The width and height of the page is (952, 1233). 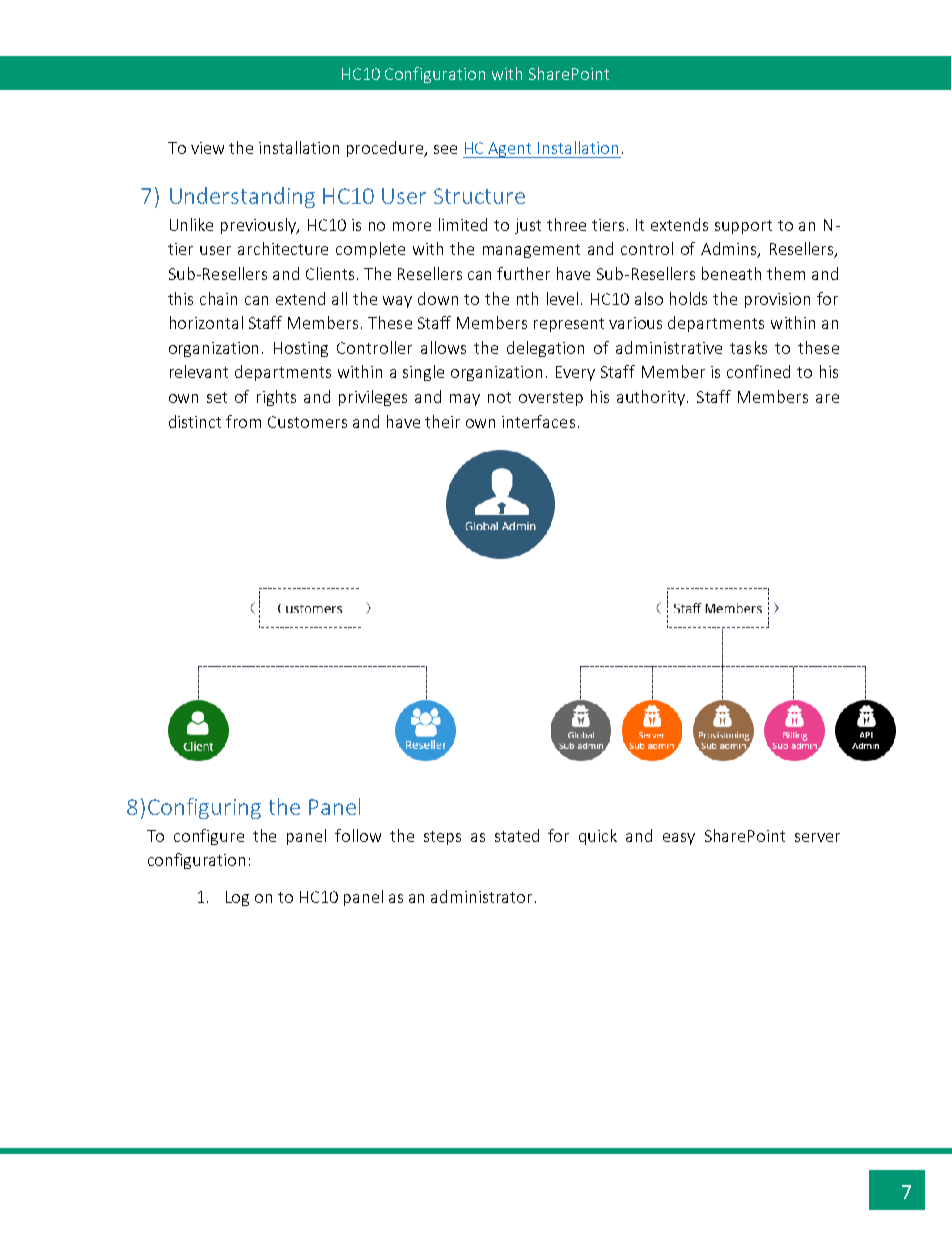 I want to click on authority, so click(x=652, y=398).
